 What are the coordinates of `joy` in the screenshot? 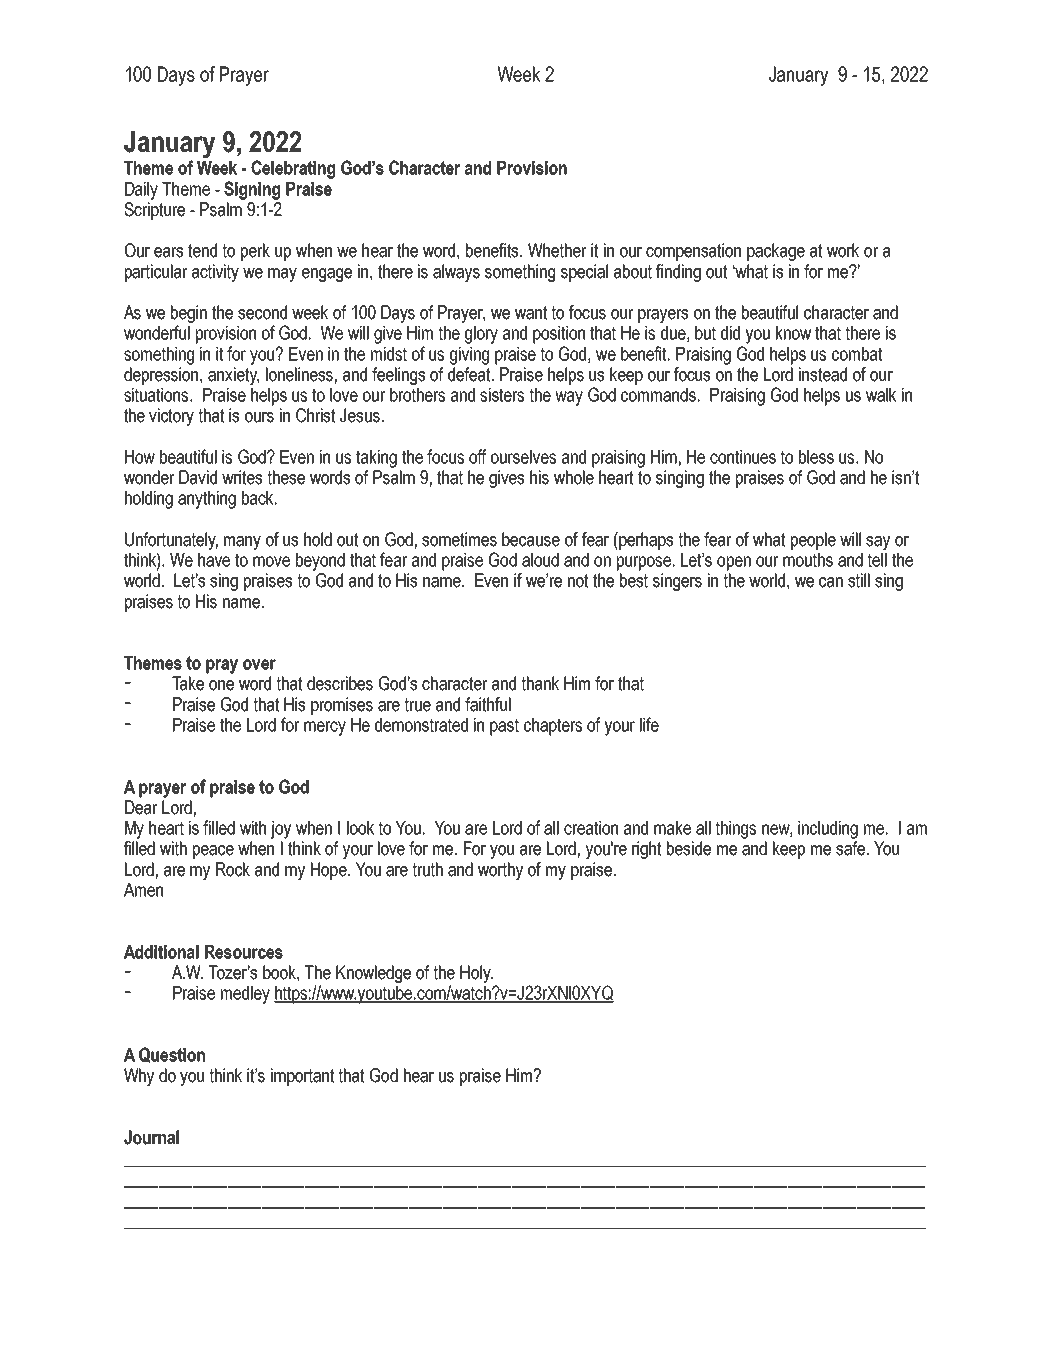 It's located at (281, 830).
